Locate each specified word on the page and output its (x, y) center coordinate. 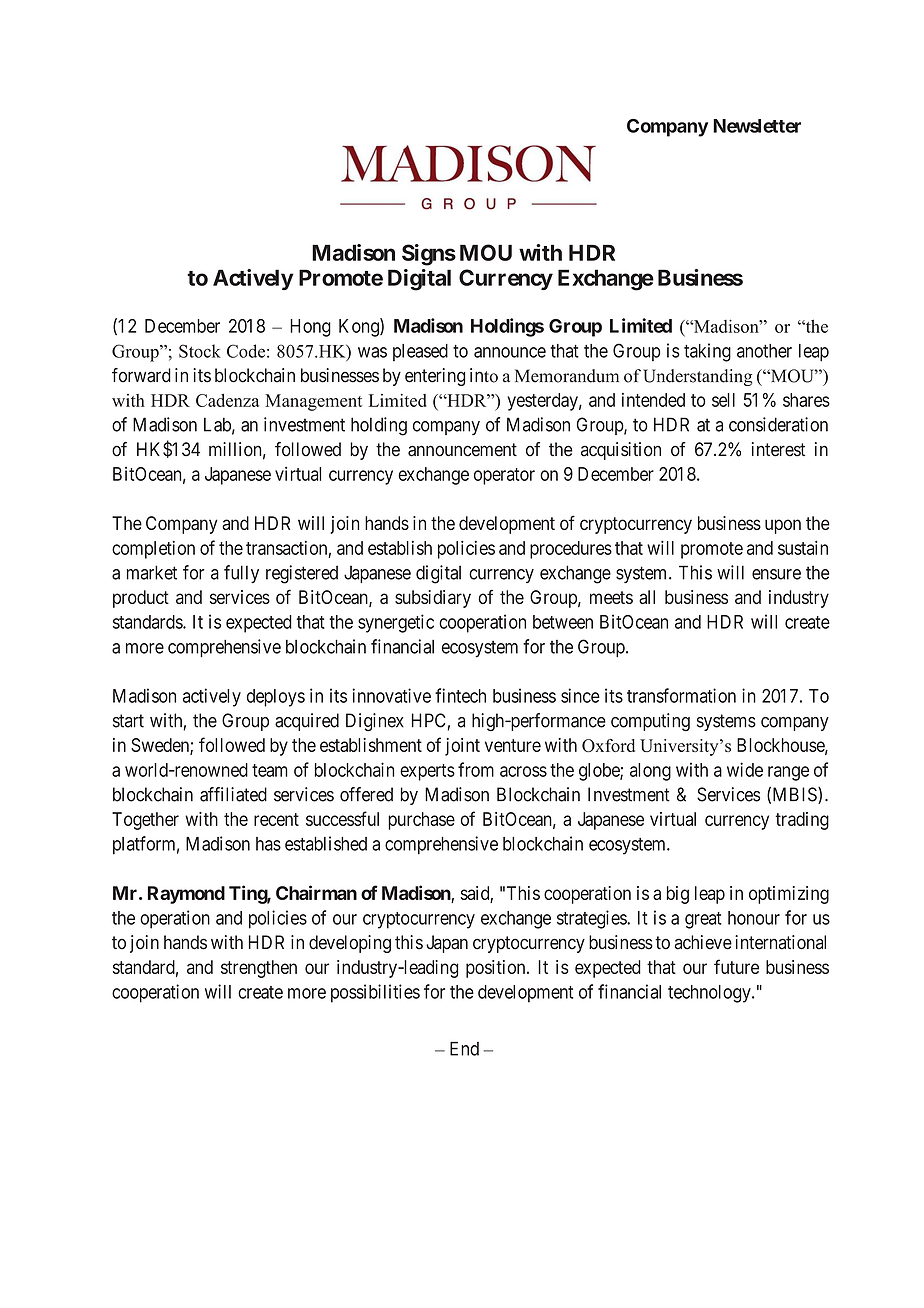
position (497, 969)
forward (141, 375)
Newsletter (757, 126)
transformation (681, 695)
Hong (310, 328)
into (484, 375)
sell (723, 400)
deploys (276, 698)
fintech (460, 695)
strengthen (259, 969)
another (764, 351)
